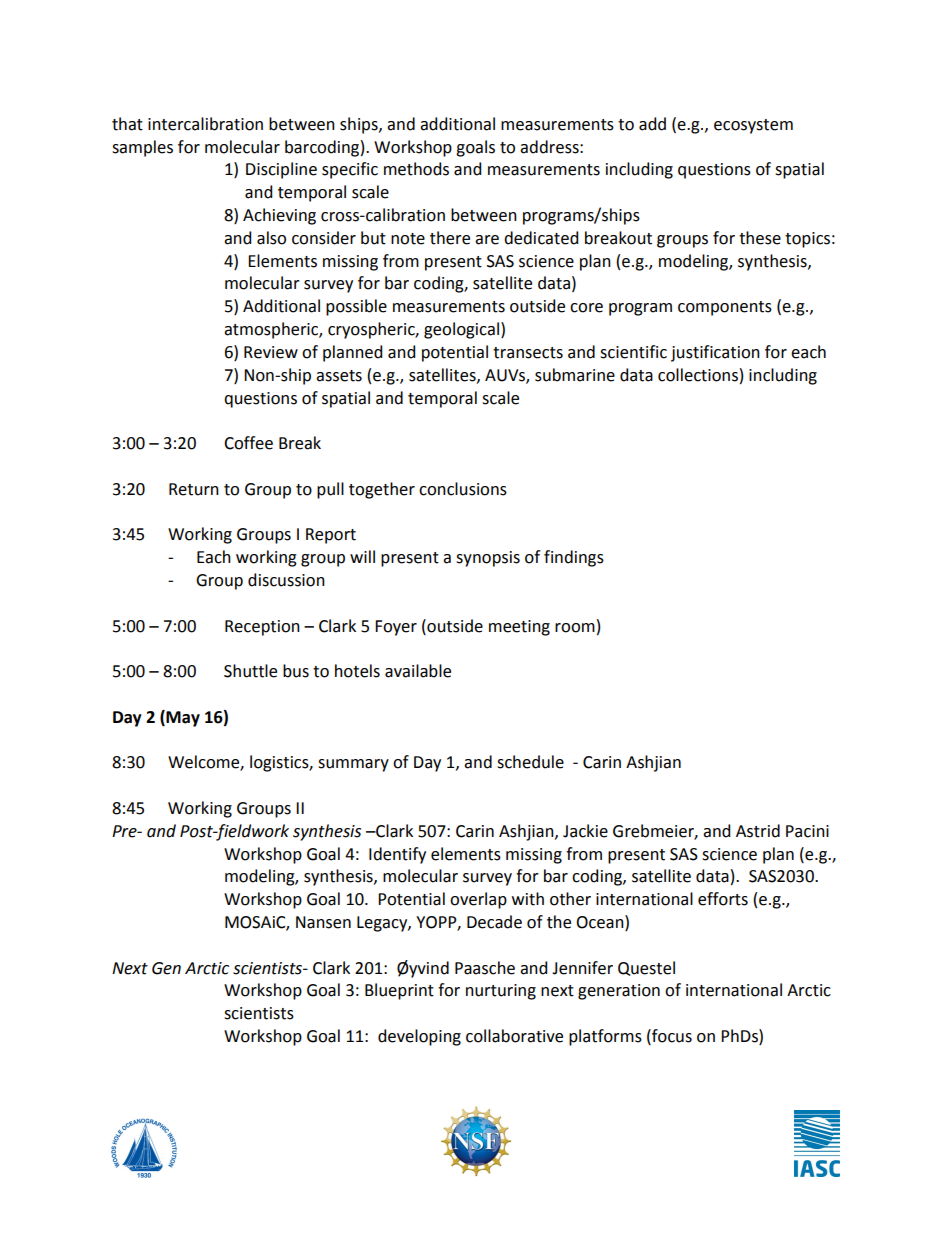  What do you see at coordinates (323, 922) in the screenshot?
I see `Nansen` at bounding box center [323, 922].
